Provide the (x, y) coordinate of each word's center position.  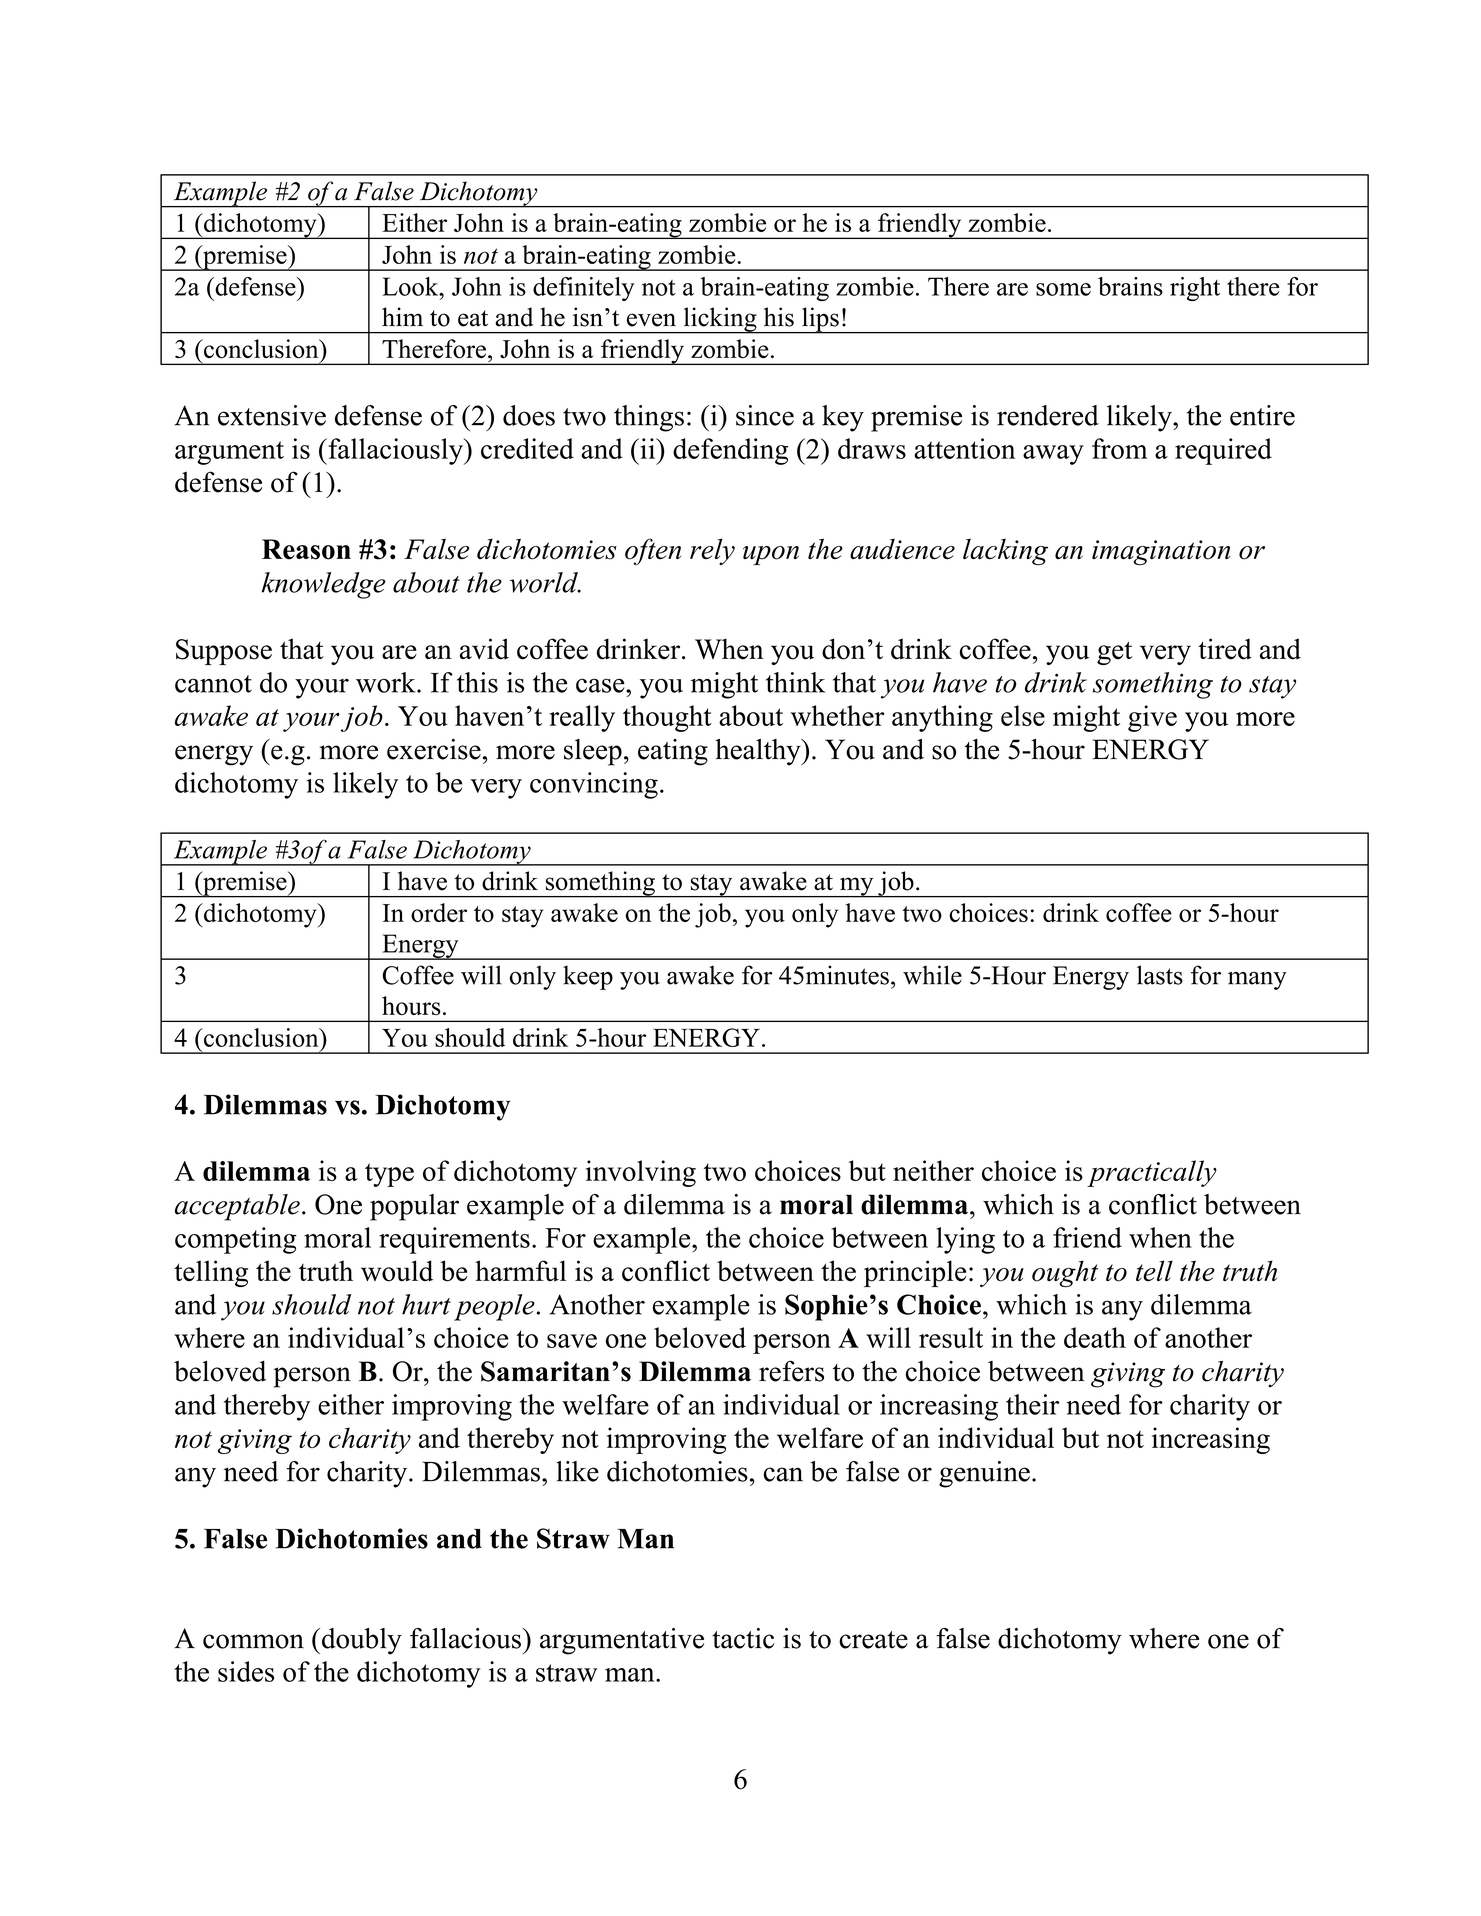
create (873, 1640)
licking (720, 320)
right (1195, 289)
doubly (362, 1641)
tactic (743, 1638)
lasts (1160, 975)
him (402, 316)
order (439, 912)
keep (588, 977)
